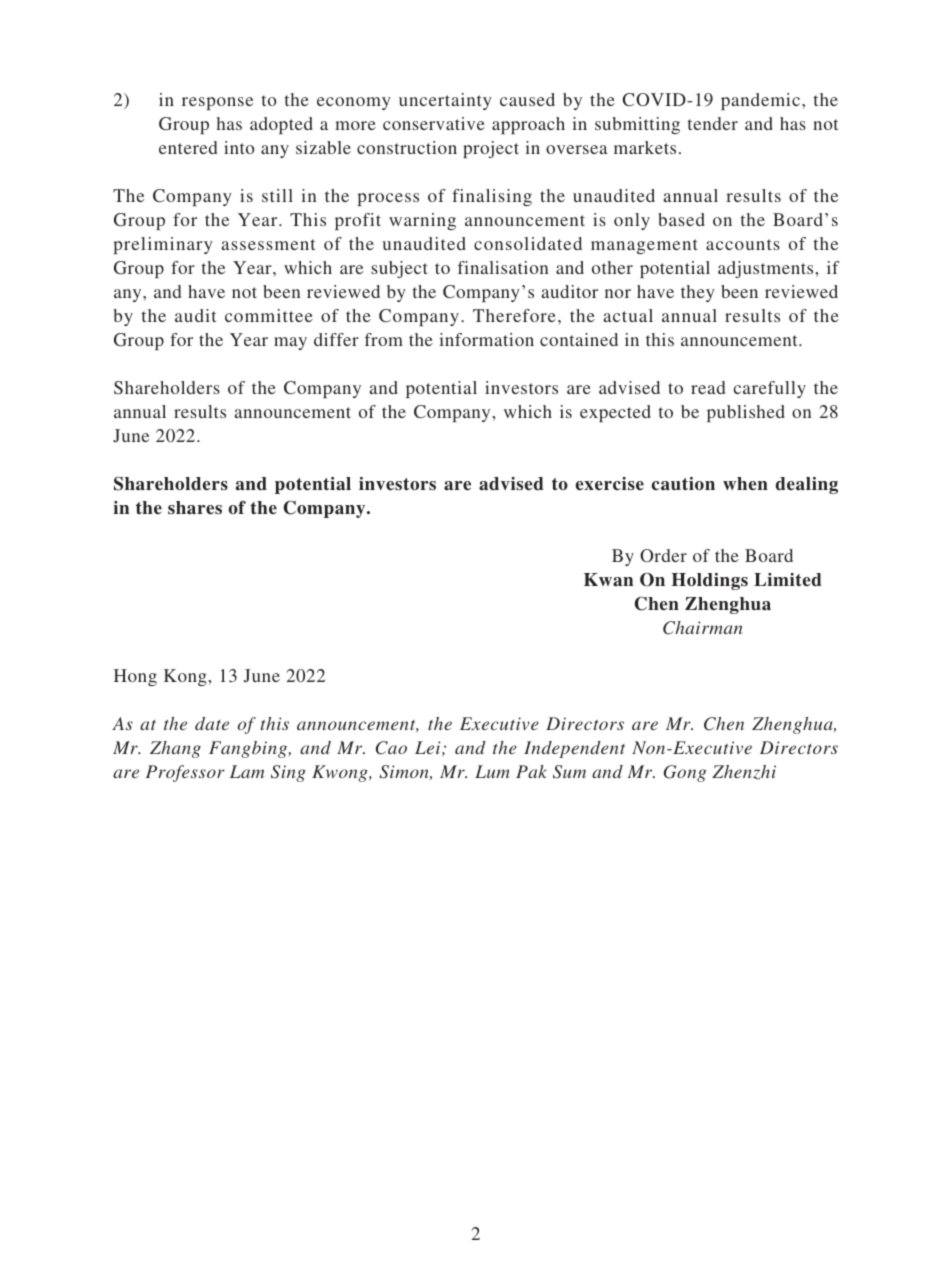  Describe the element at coordinates (608, 580) in the screenshot. I see `Kwan` at that location.
